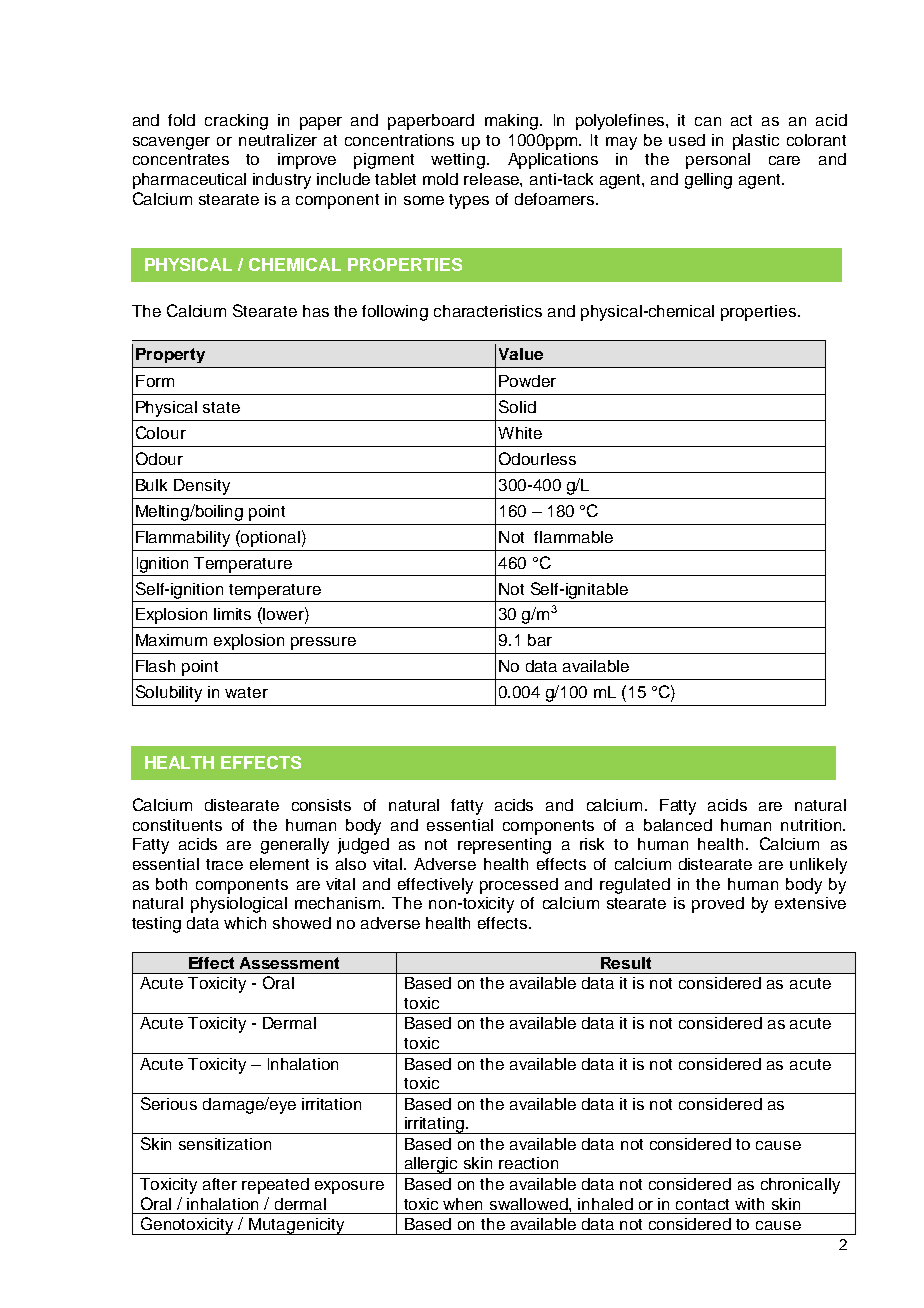 The height and width of the image is (1308, 924). Describe the element at coordinates (528, 1163) in the image. I see `reaction` at that location.
